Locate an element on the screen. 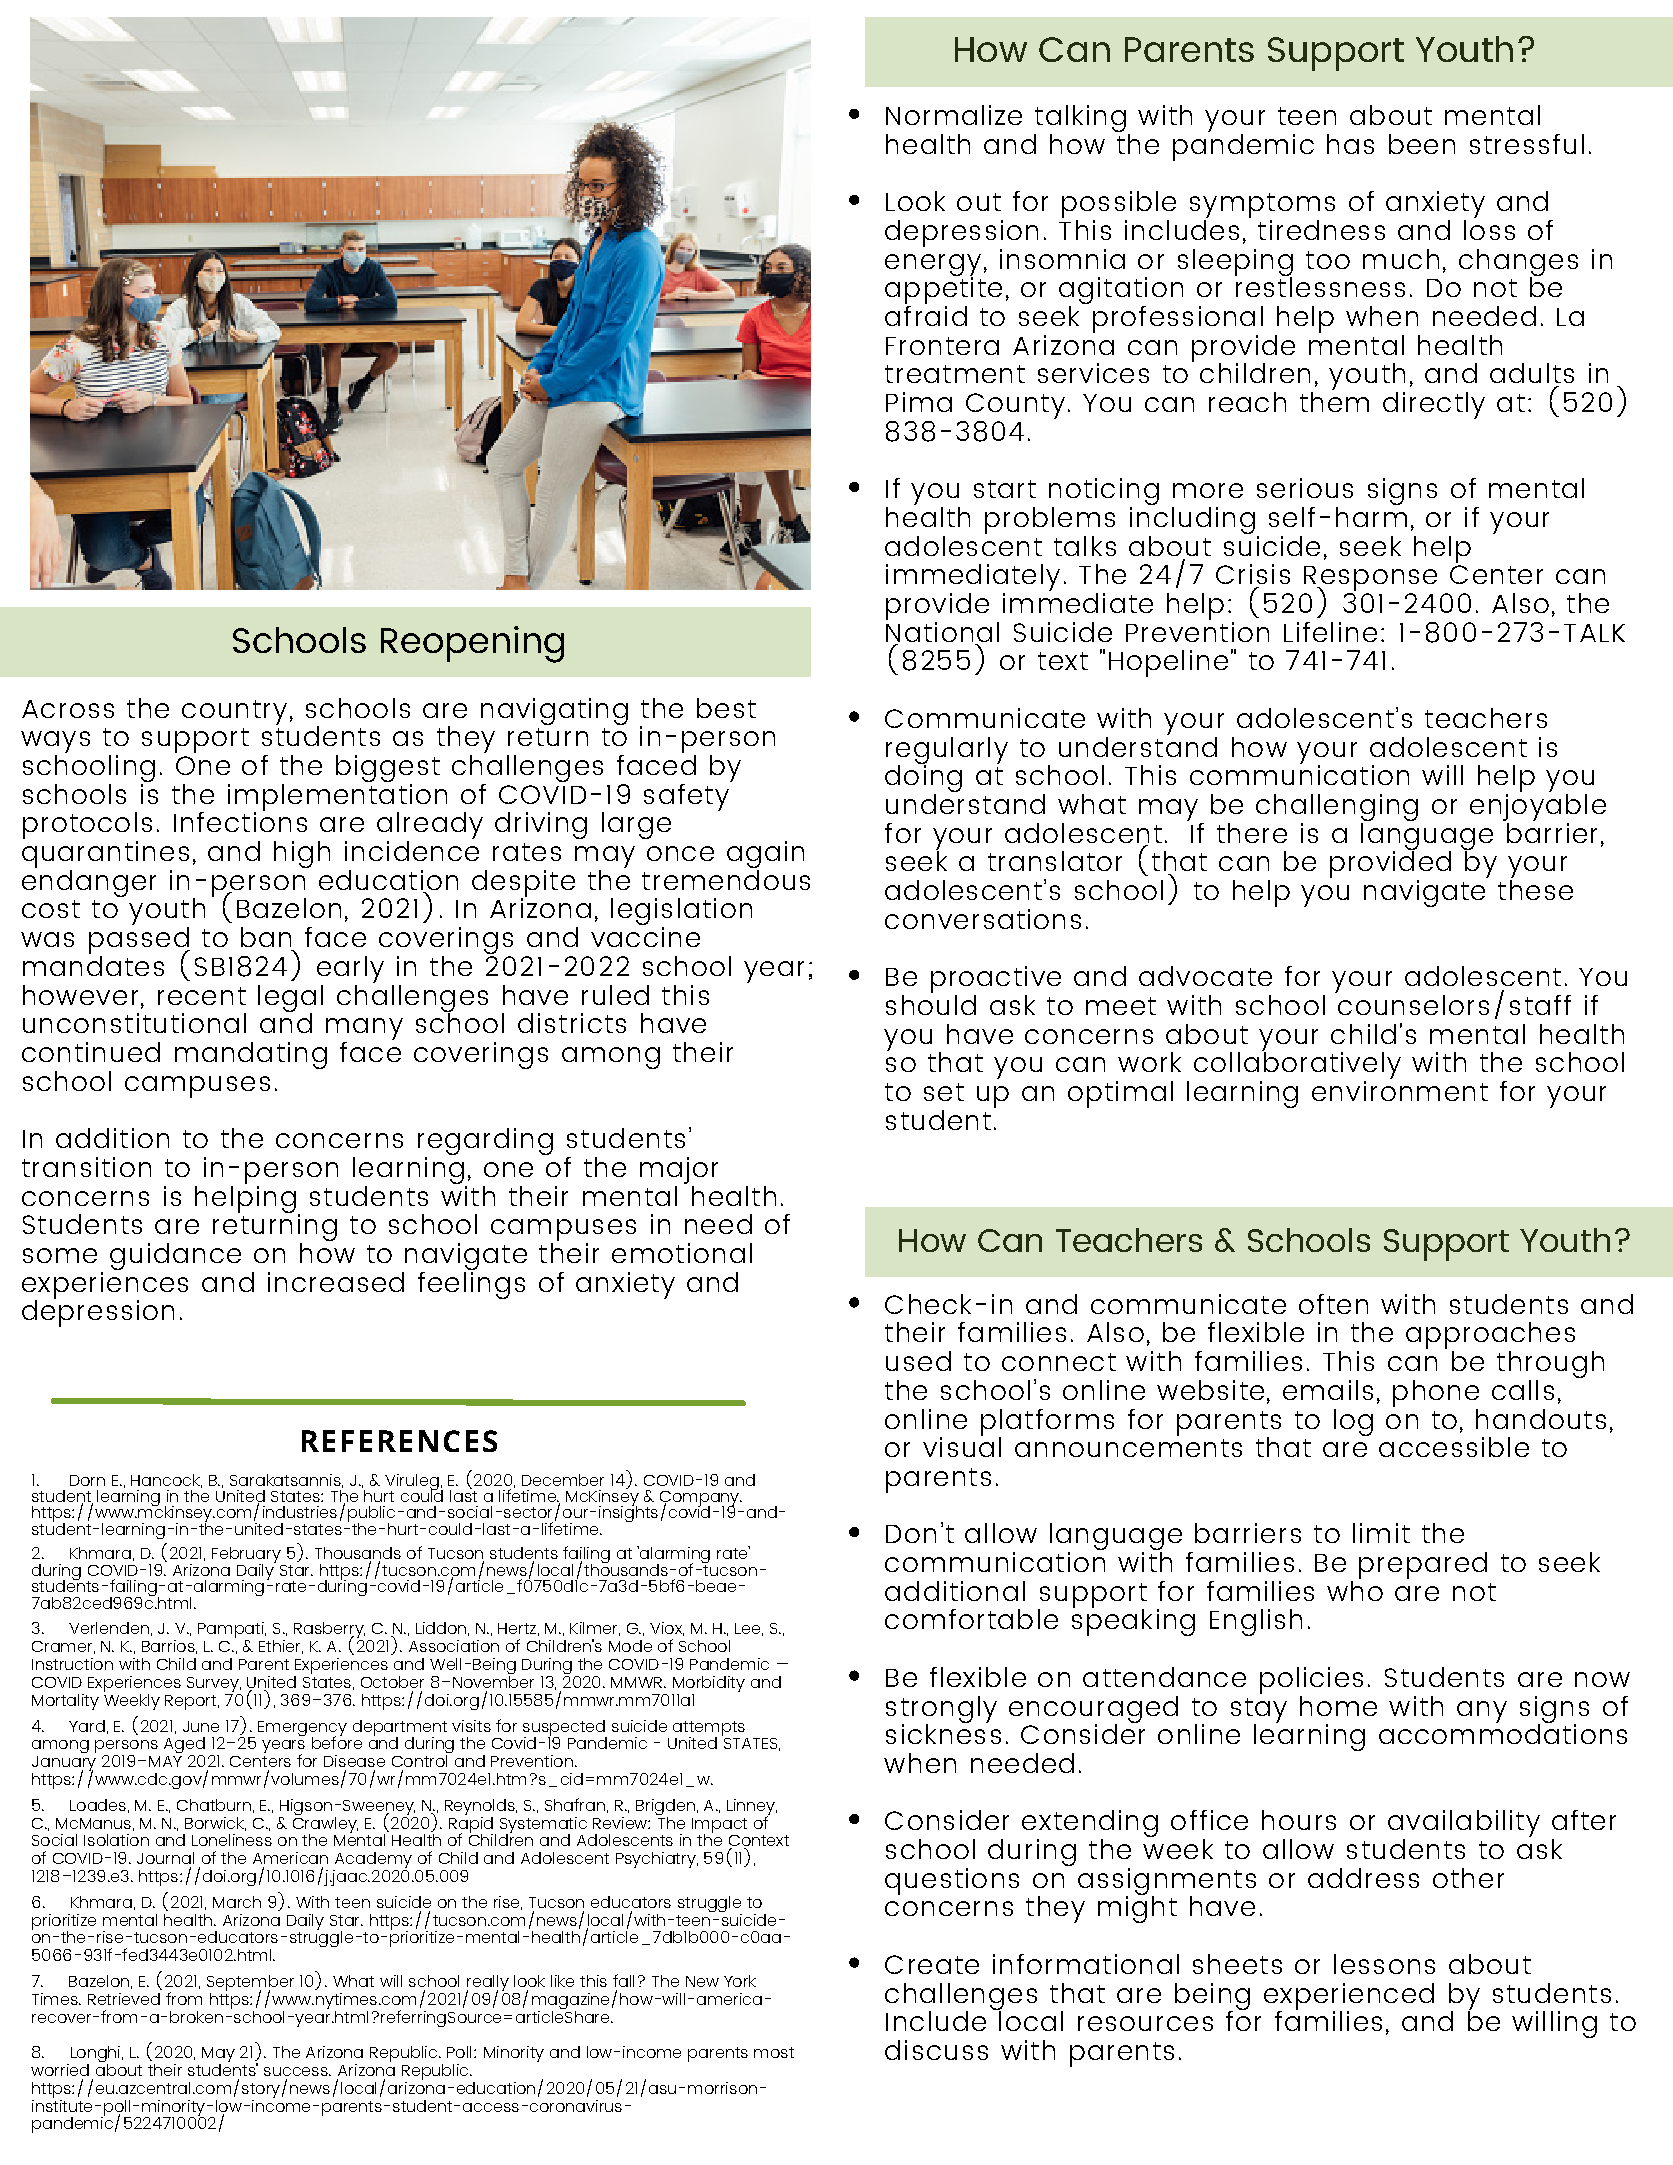  February is located at coordinates (247, 1556).
